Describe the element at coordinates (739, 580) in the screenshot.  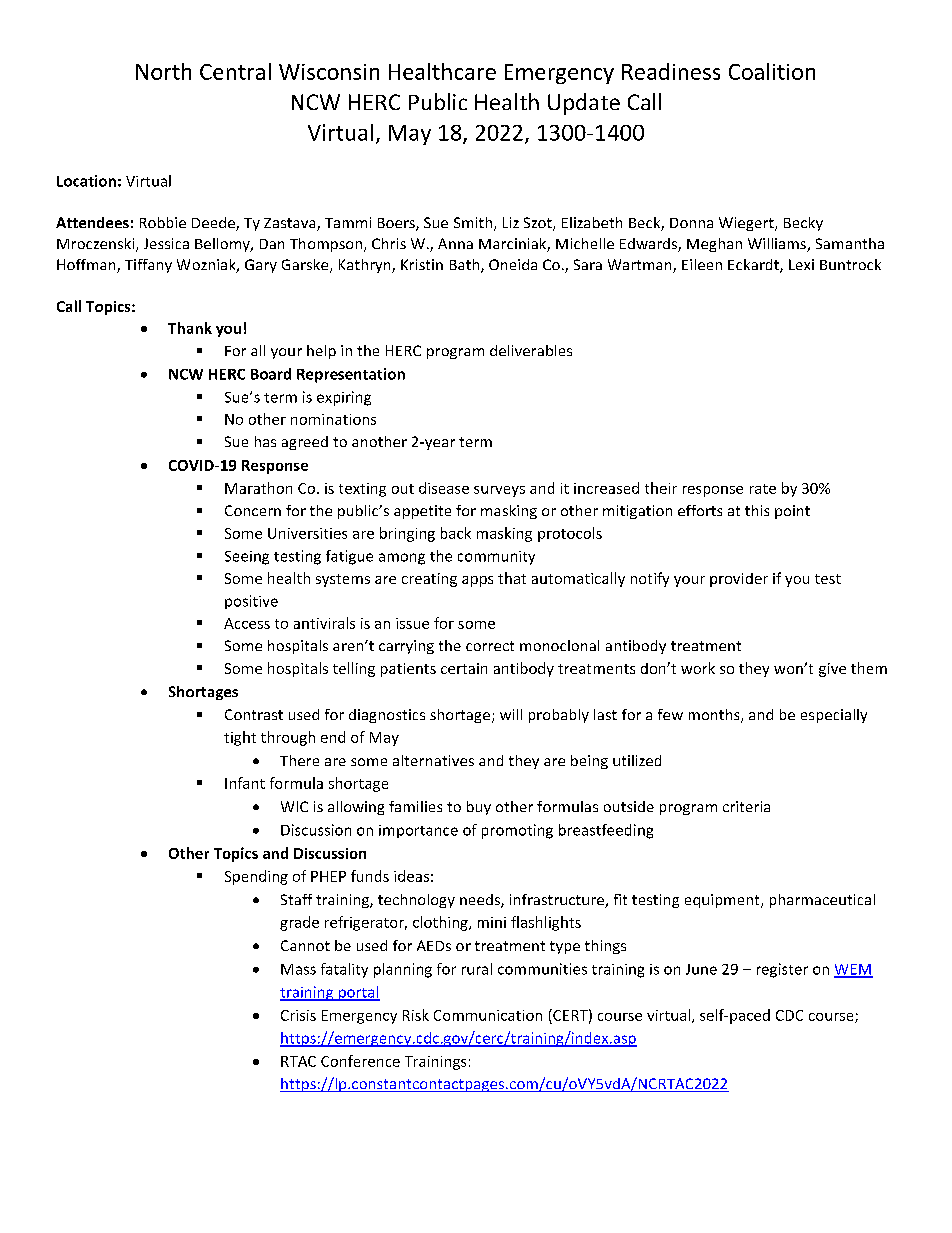
I see `provider` at that location.
